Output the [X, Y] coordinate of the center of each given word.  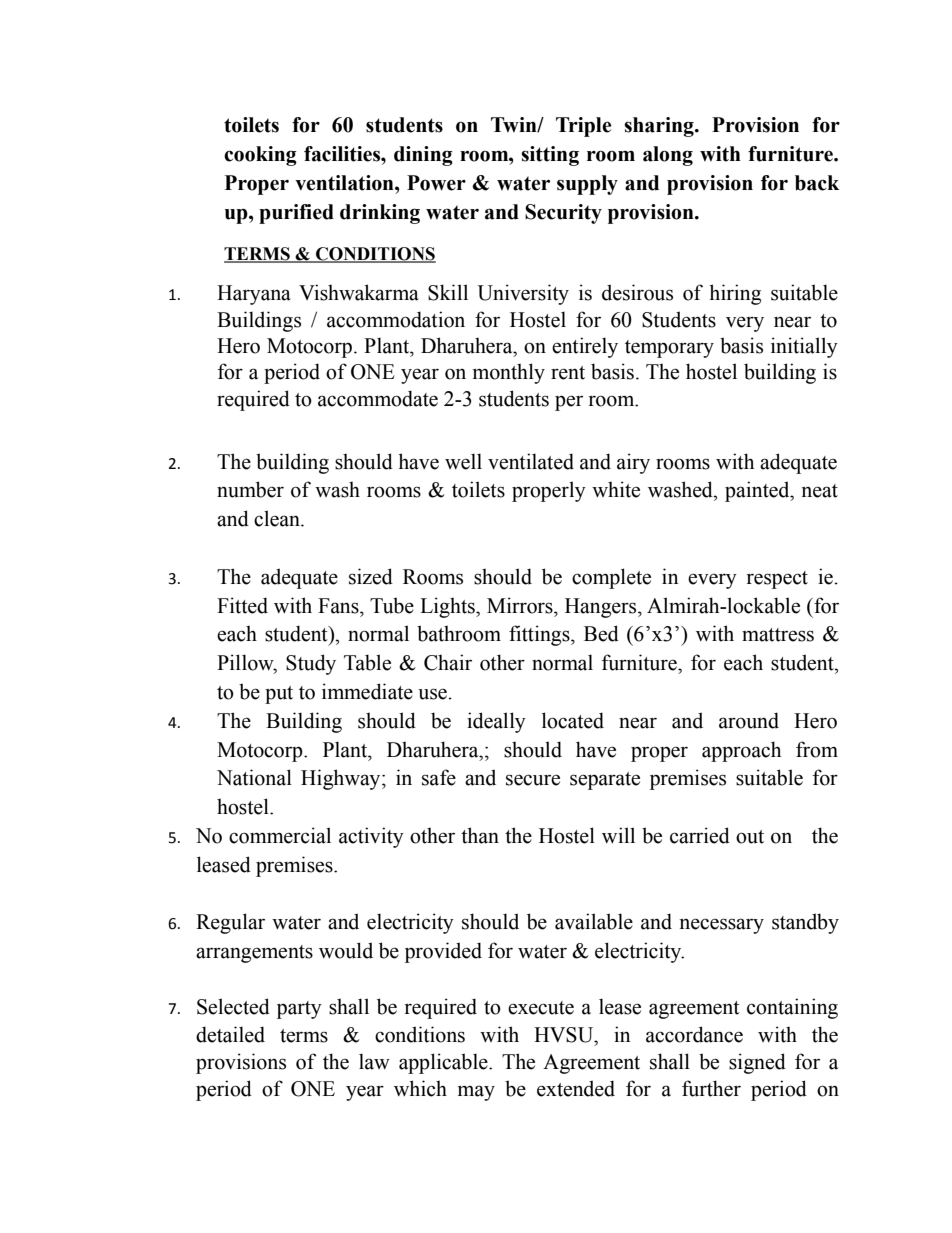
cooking [260, 156]
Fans [339, 606]
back [817, 183]
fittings [540, 635]
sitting [550, 156]
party [299, 1010]
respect [777, 580]
